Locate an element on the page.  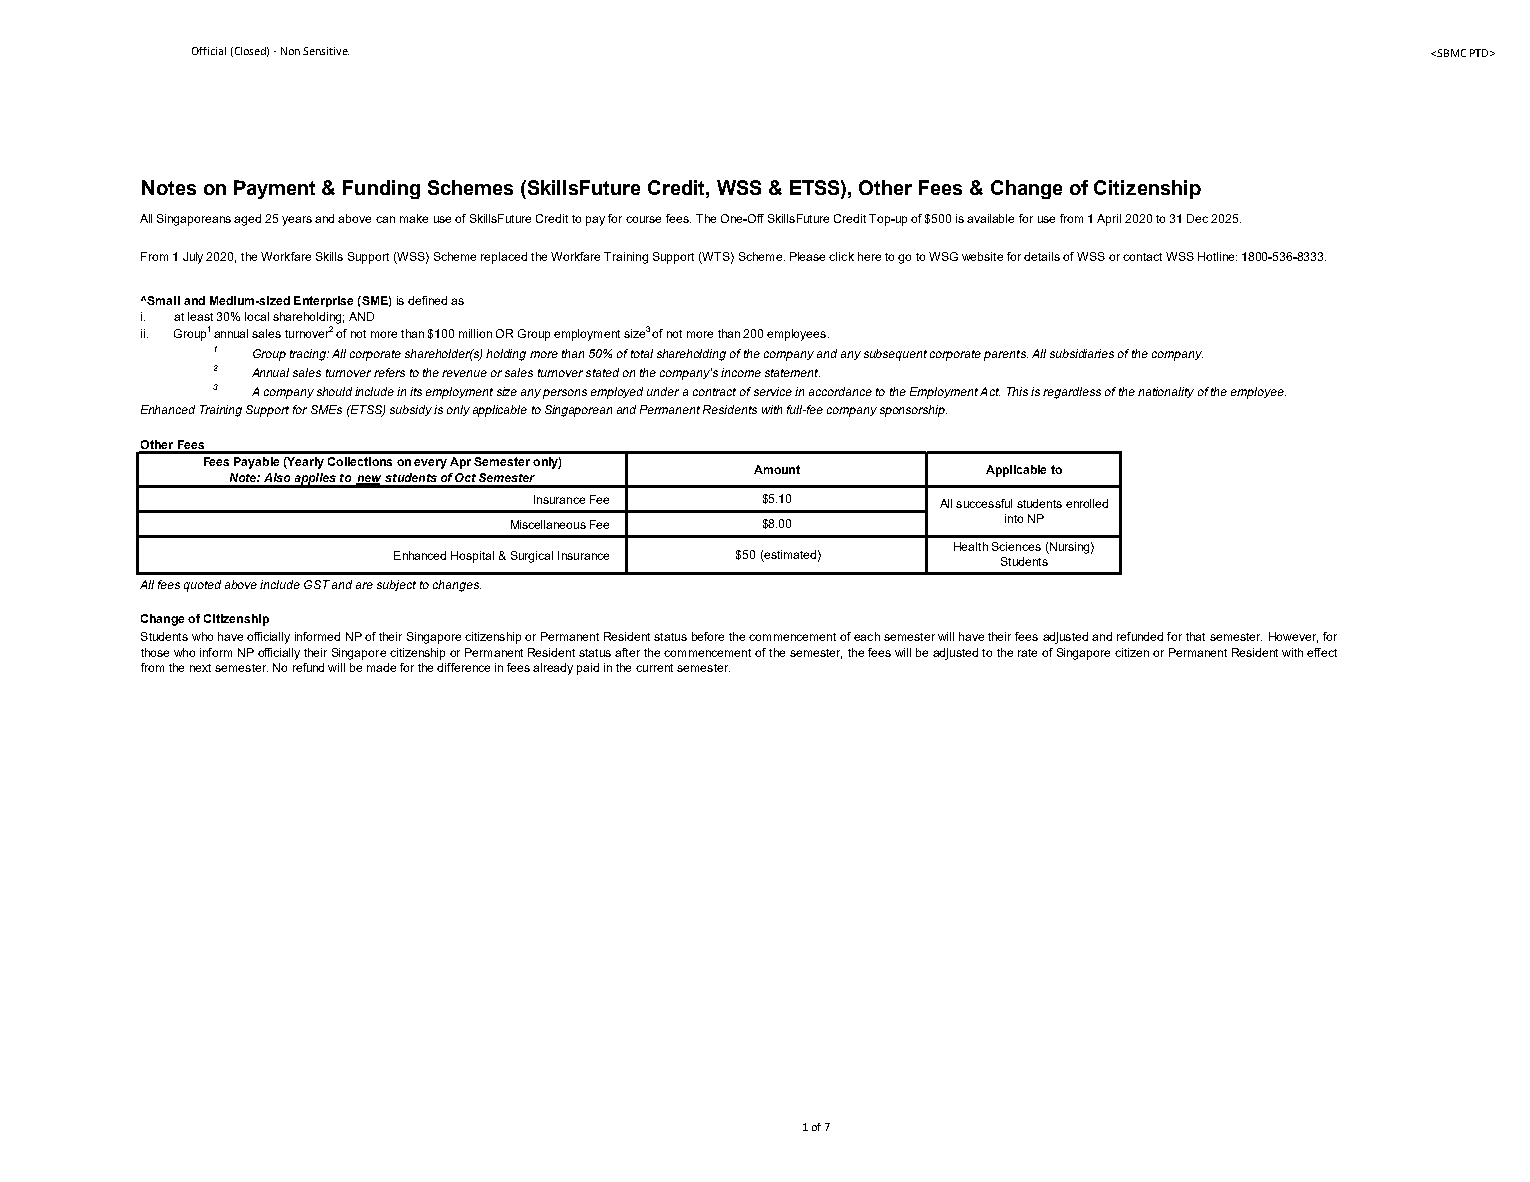
enrolled is located at coordinates (1087, 503).
